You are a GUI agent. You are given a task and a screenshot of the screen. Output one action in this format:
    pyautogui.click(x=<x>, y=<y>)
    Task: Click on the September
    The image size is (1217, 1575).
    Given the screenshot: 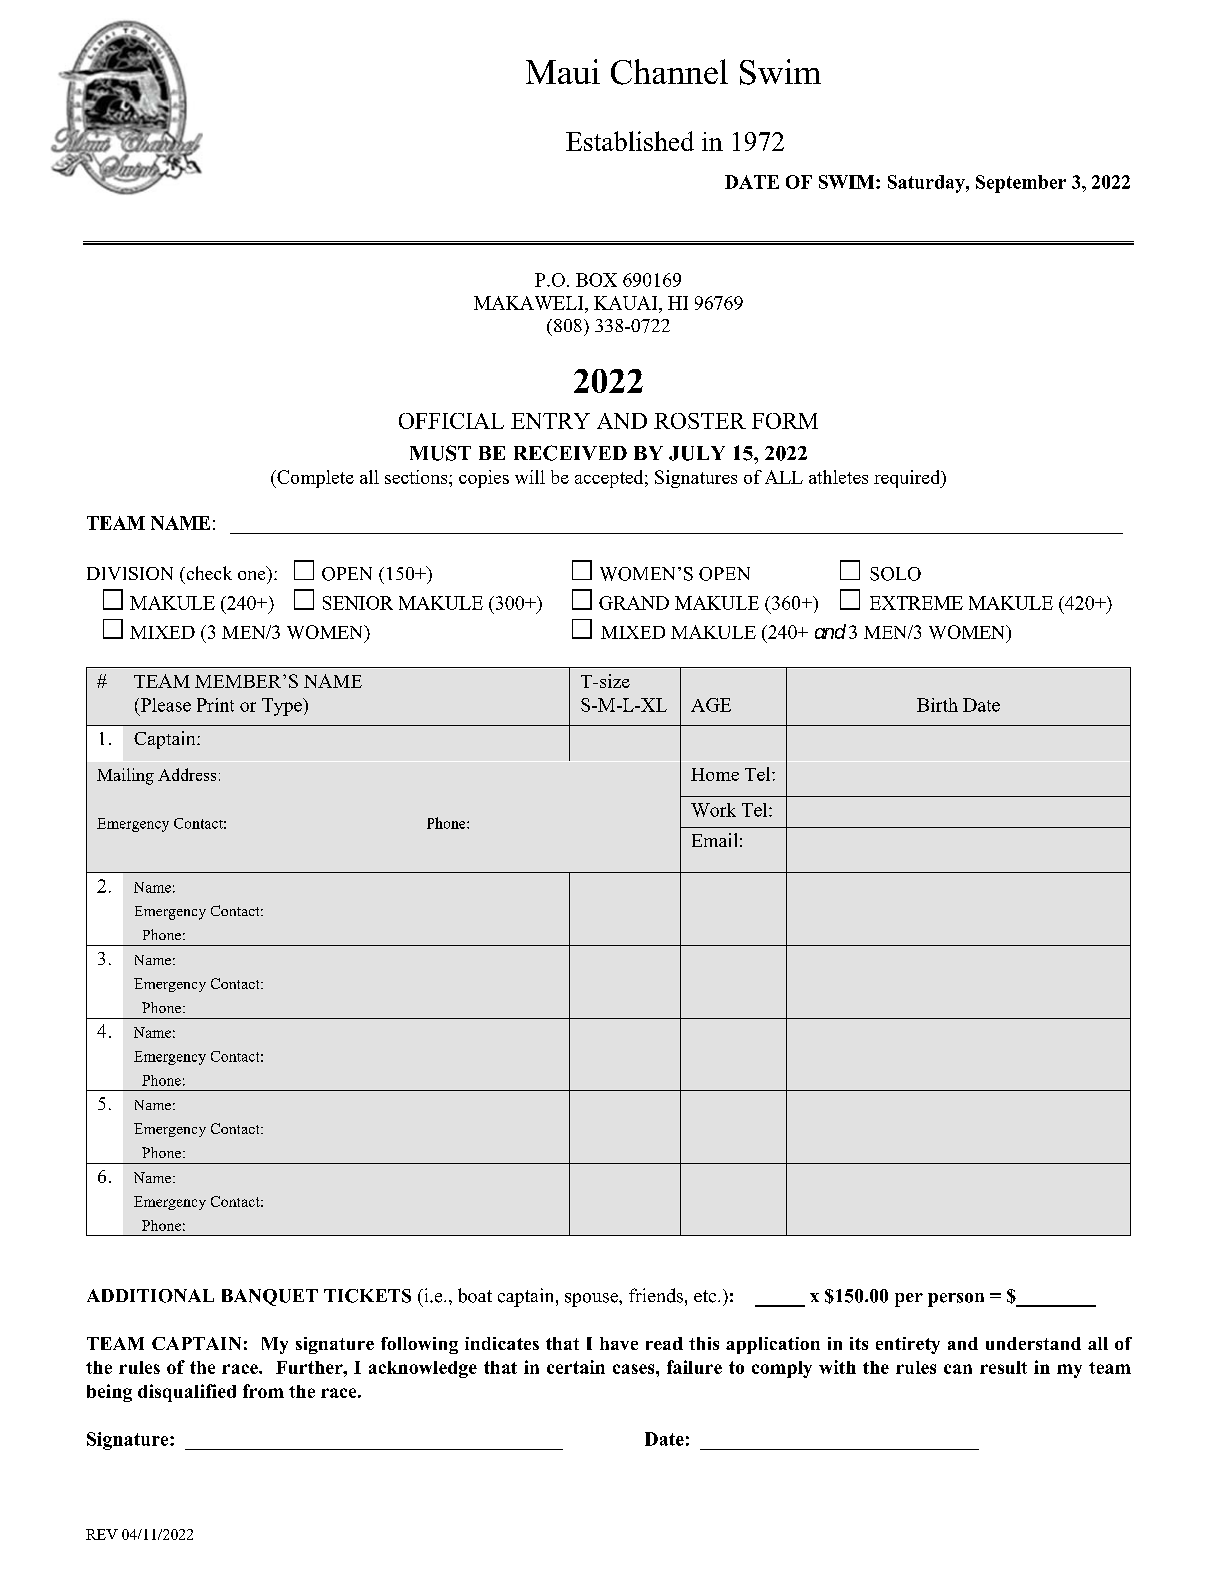 What is the action you would take?
    pyautogui.click(x=1021, y=184)
